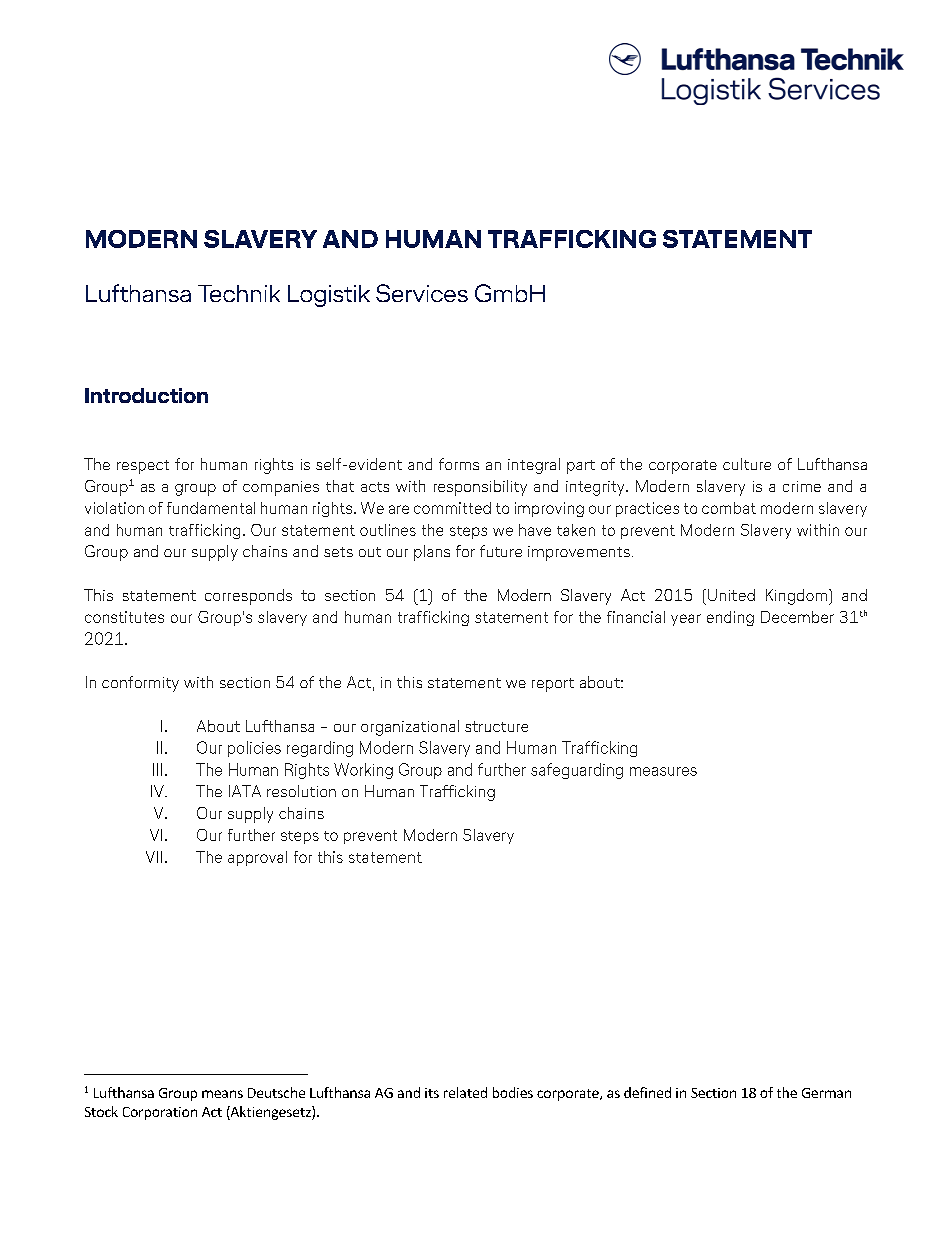  I want to click on plans, so click(432, 553).
